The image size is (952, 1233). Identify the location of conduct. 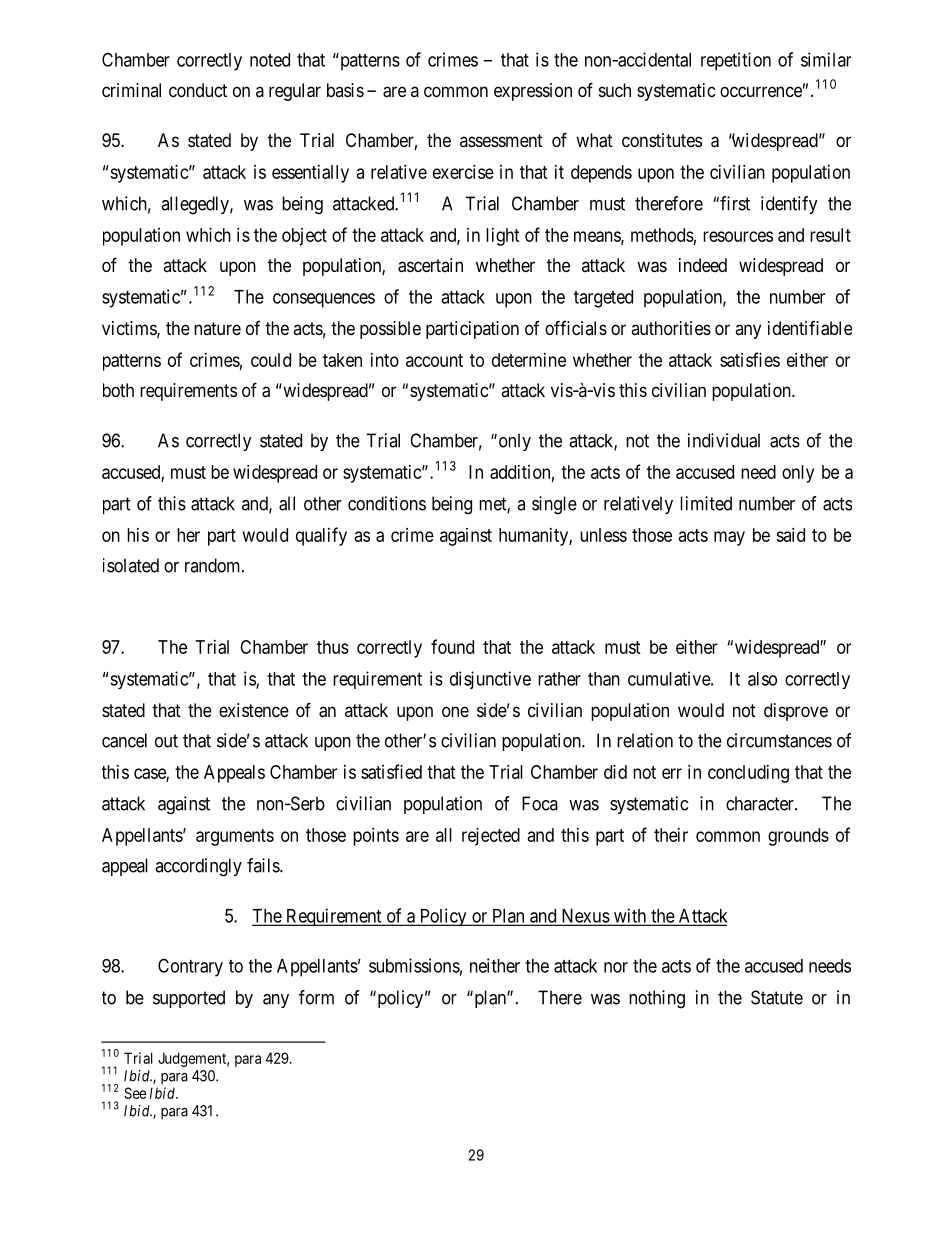
(198, 90).
